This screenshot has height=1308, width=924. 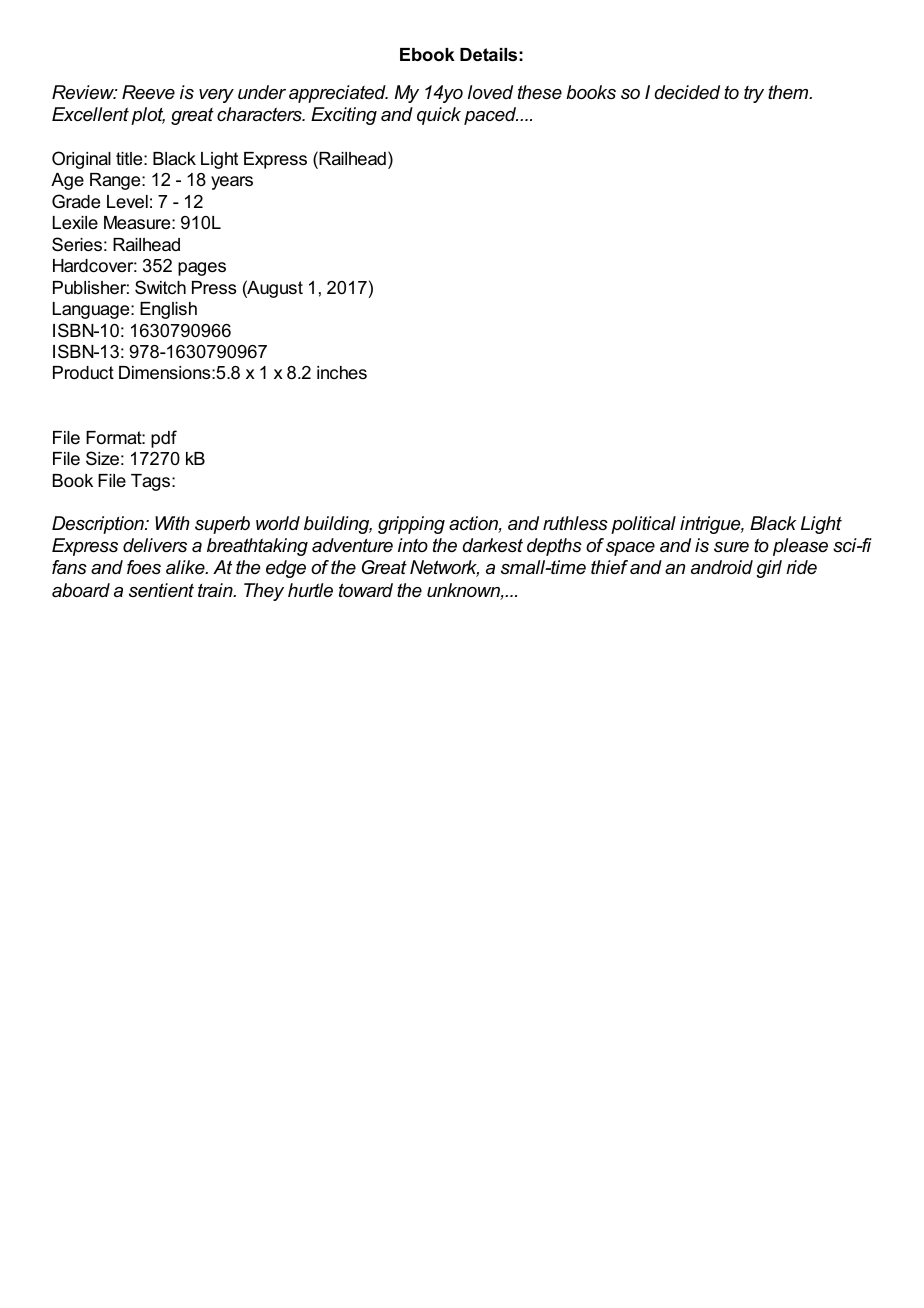 What do you see at coordinates (152, 482) in the screenshot?
I see `Tags` at bounding box center [152, 482].
